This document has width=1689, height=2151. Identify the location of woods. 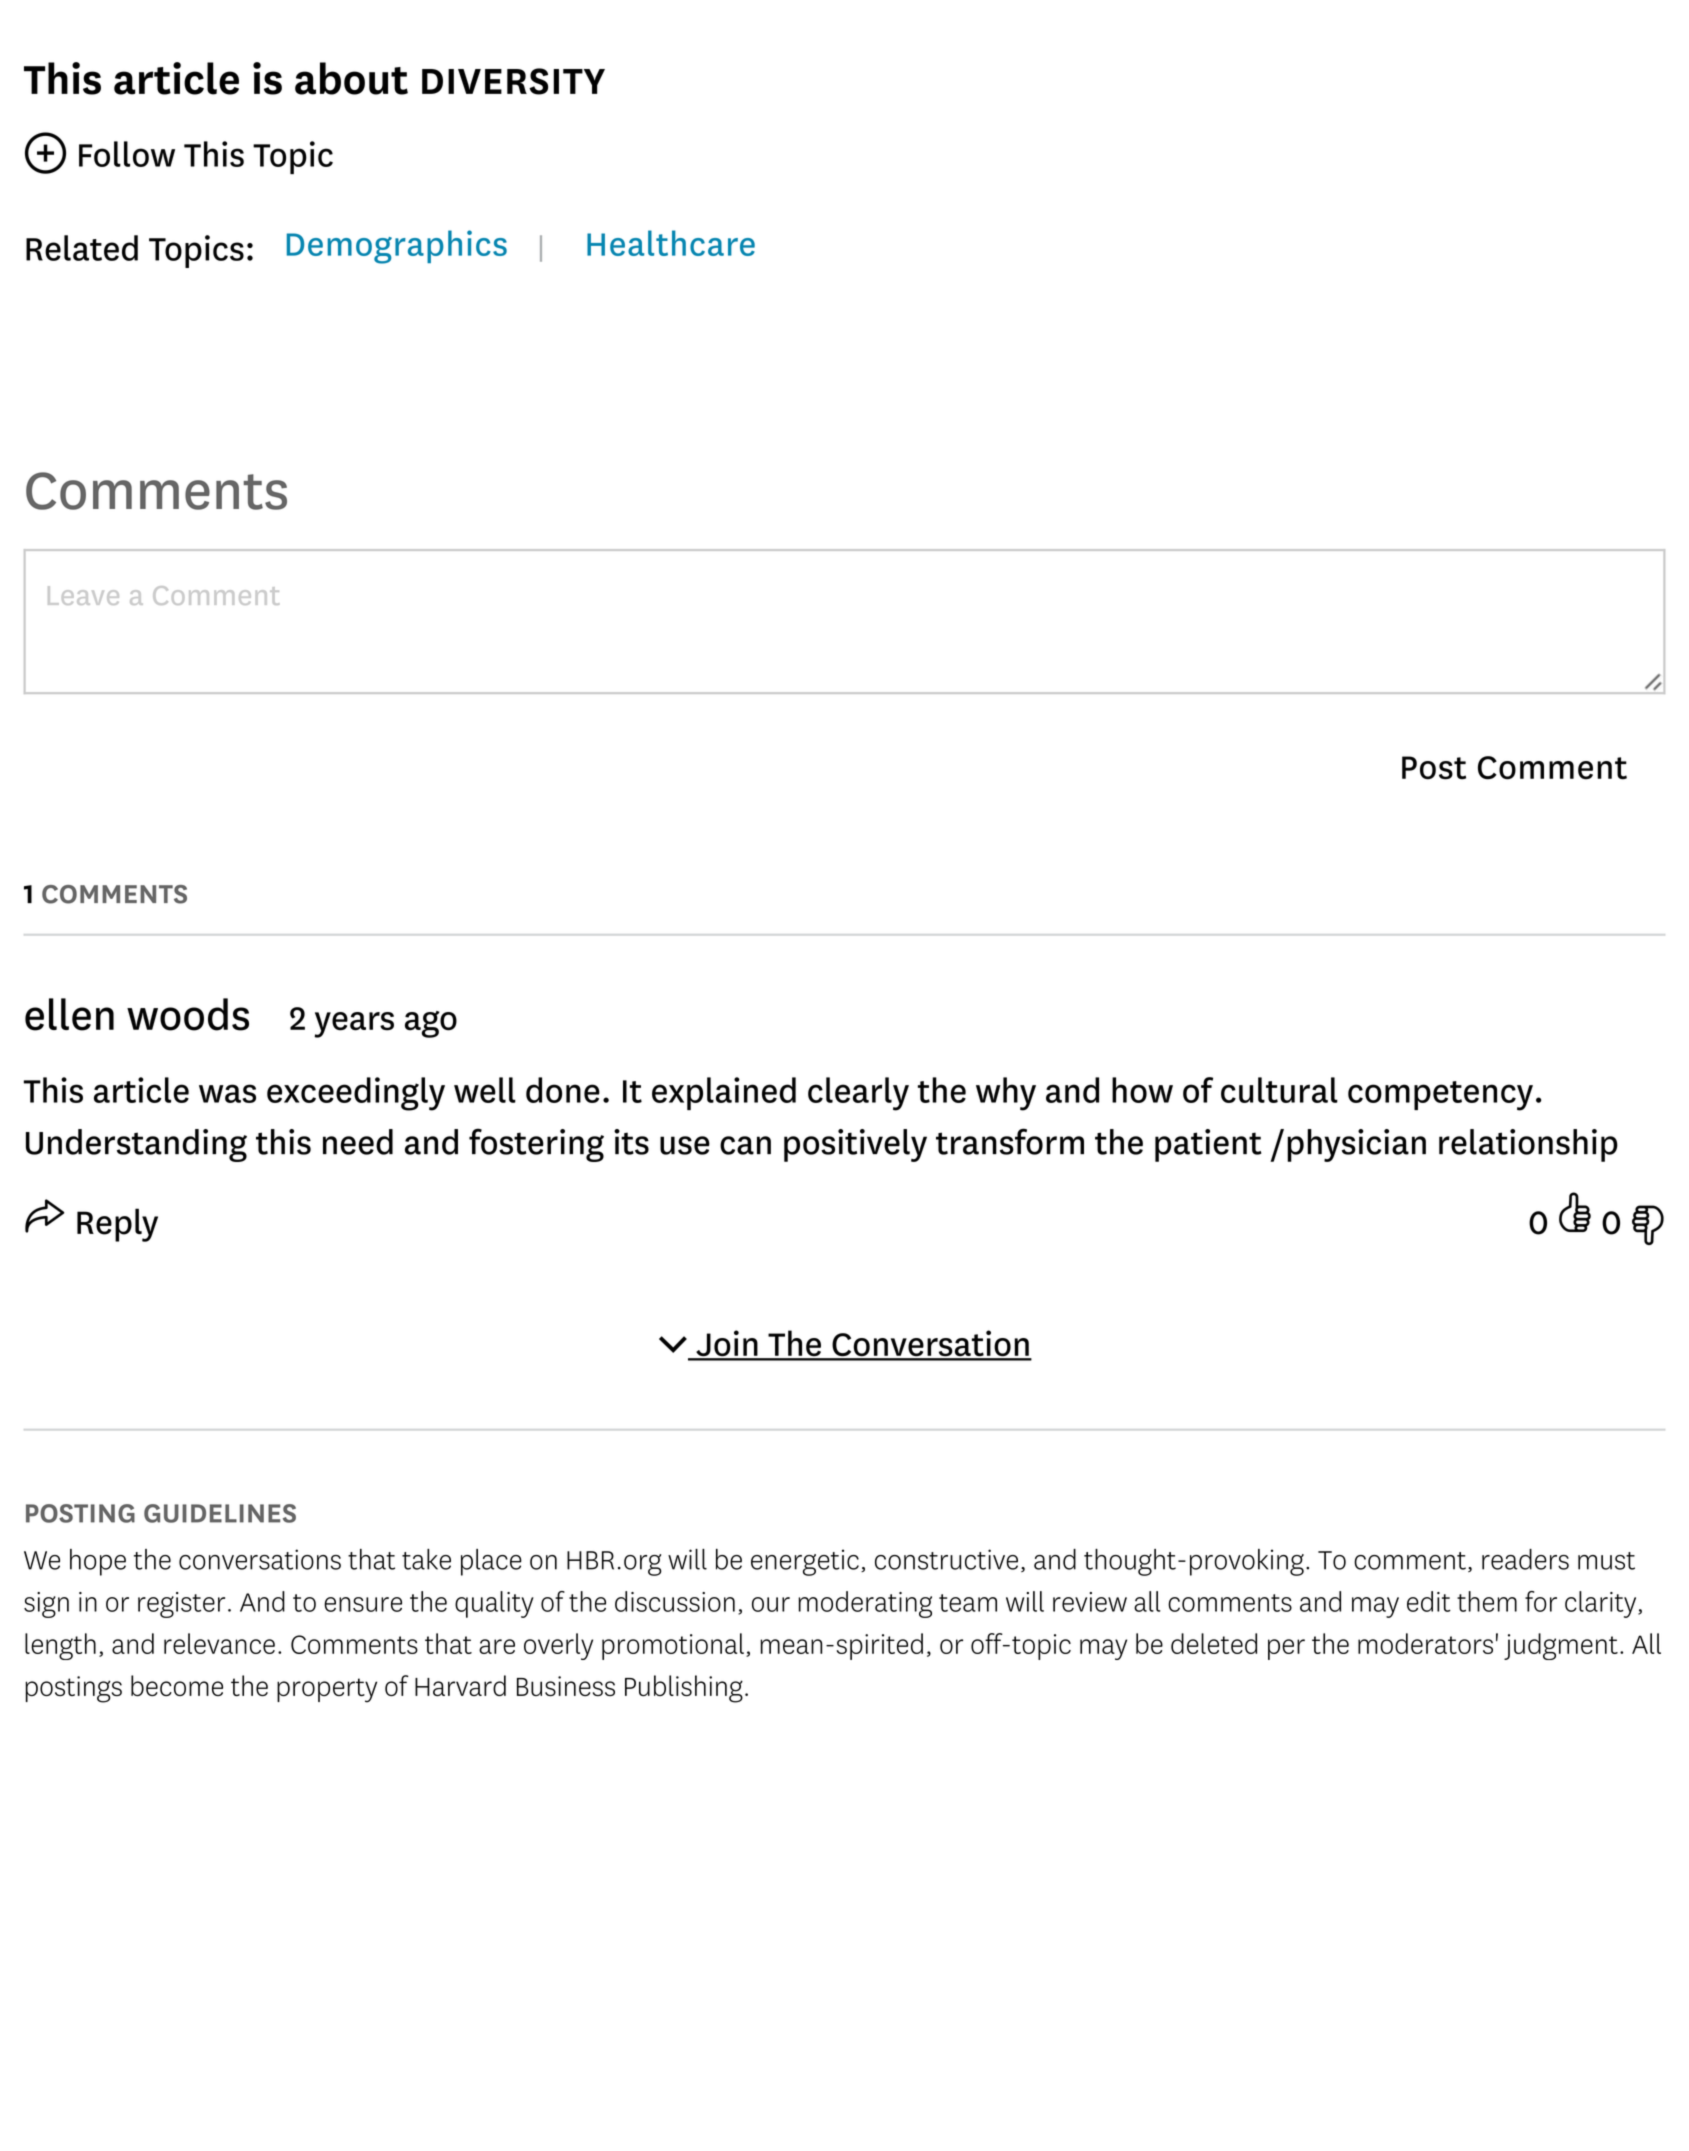
(188, 1014).
